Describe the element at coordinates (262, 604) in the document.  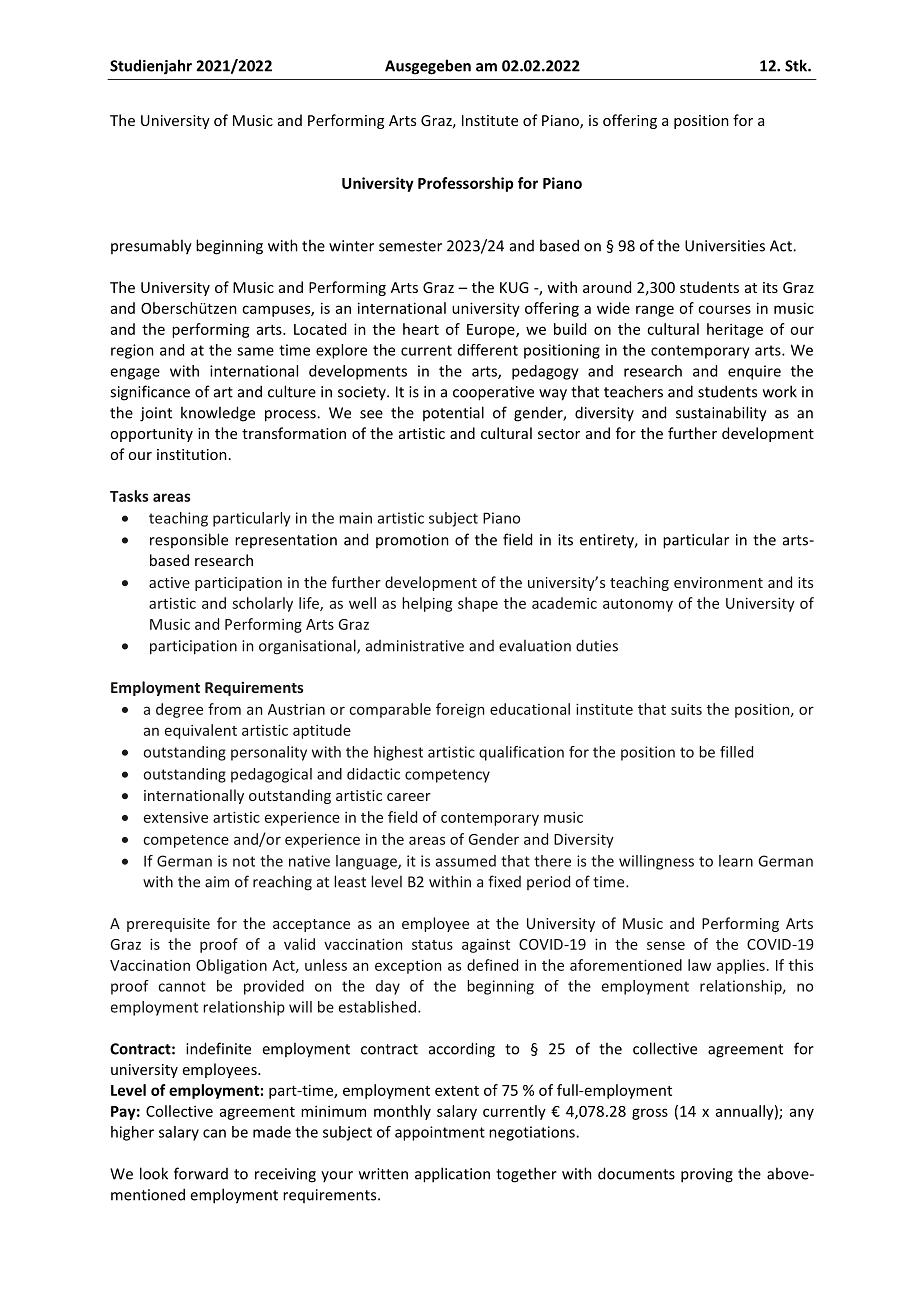
I see `scholarly` at that location.
